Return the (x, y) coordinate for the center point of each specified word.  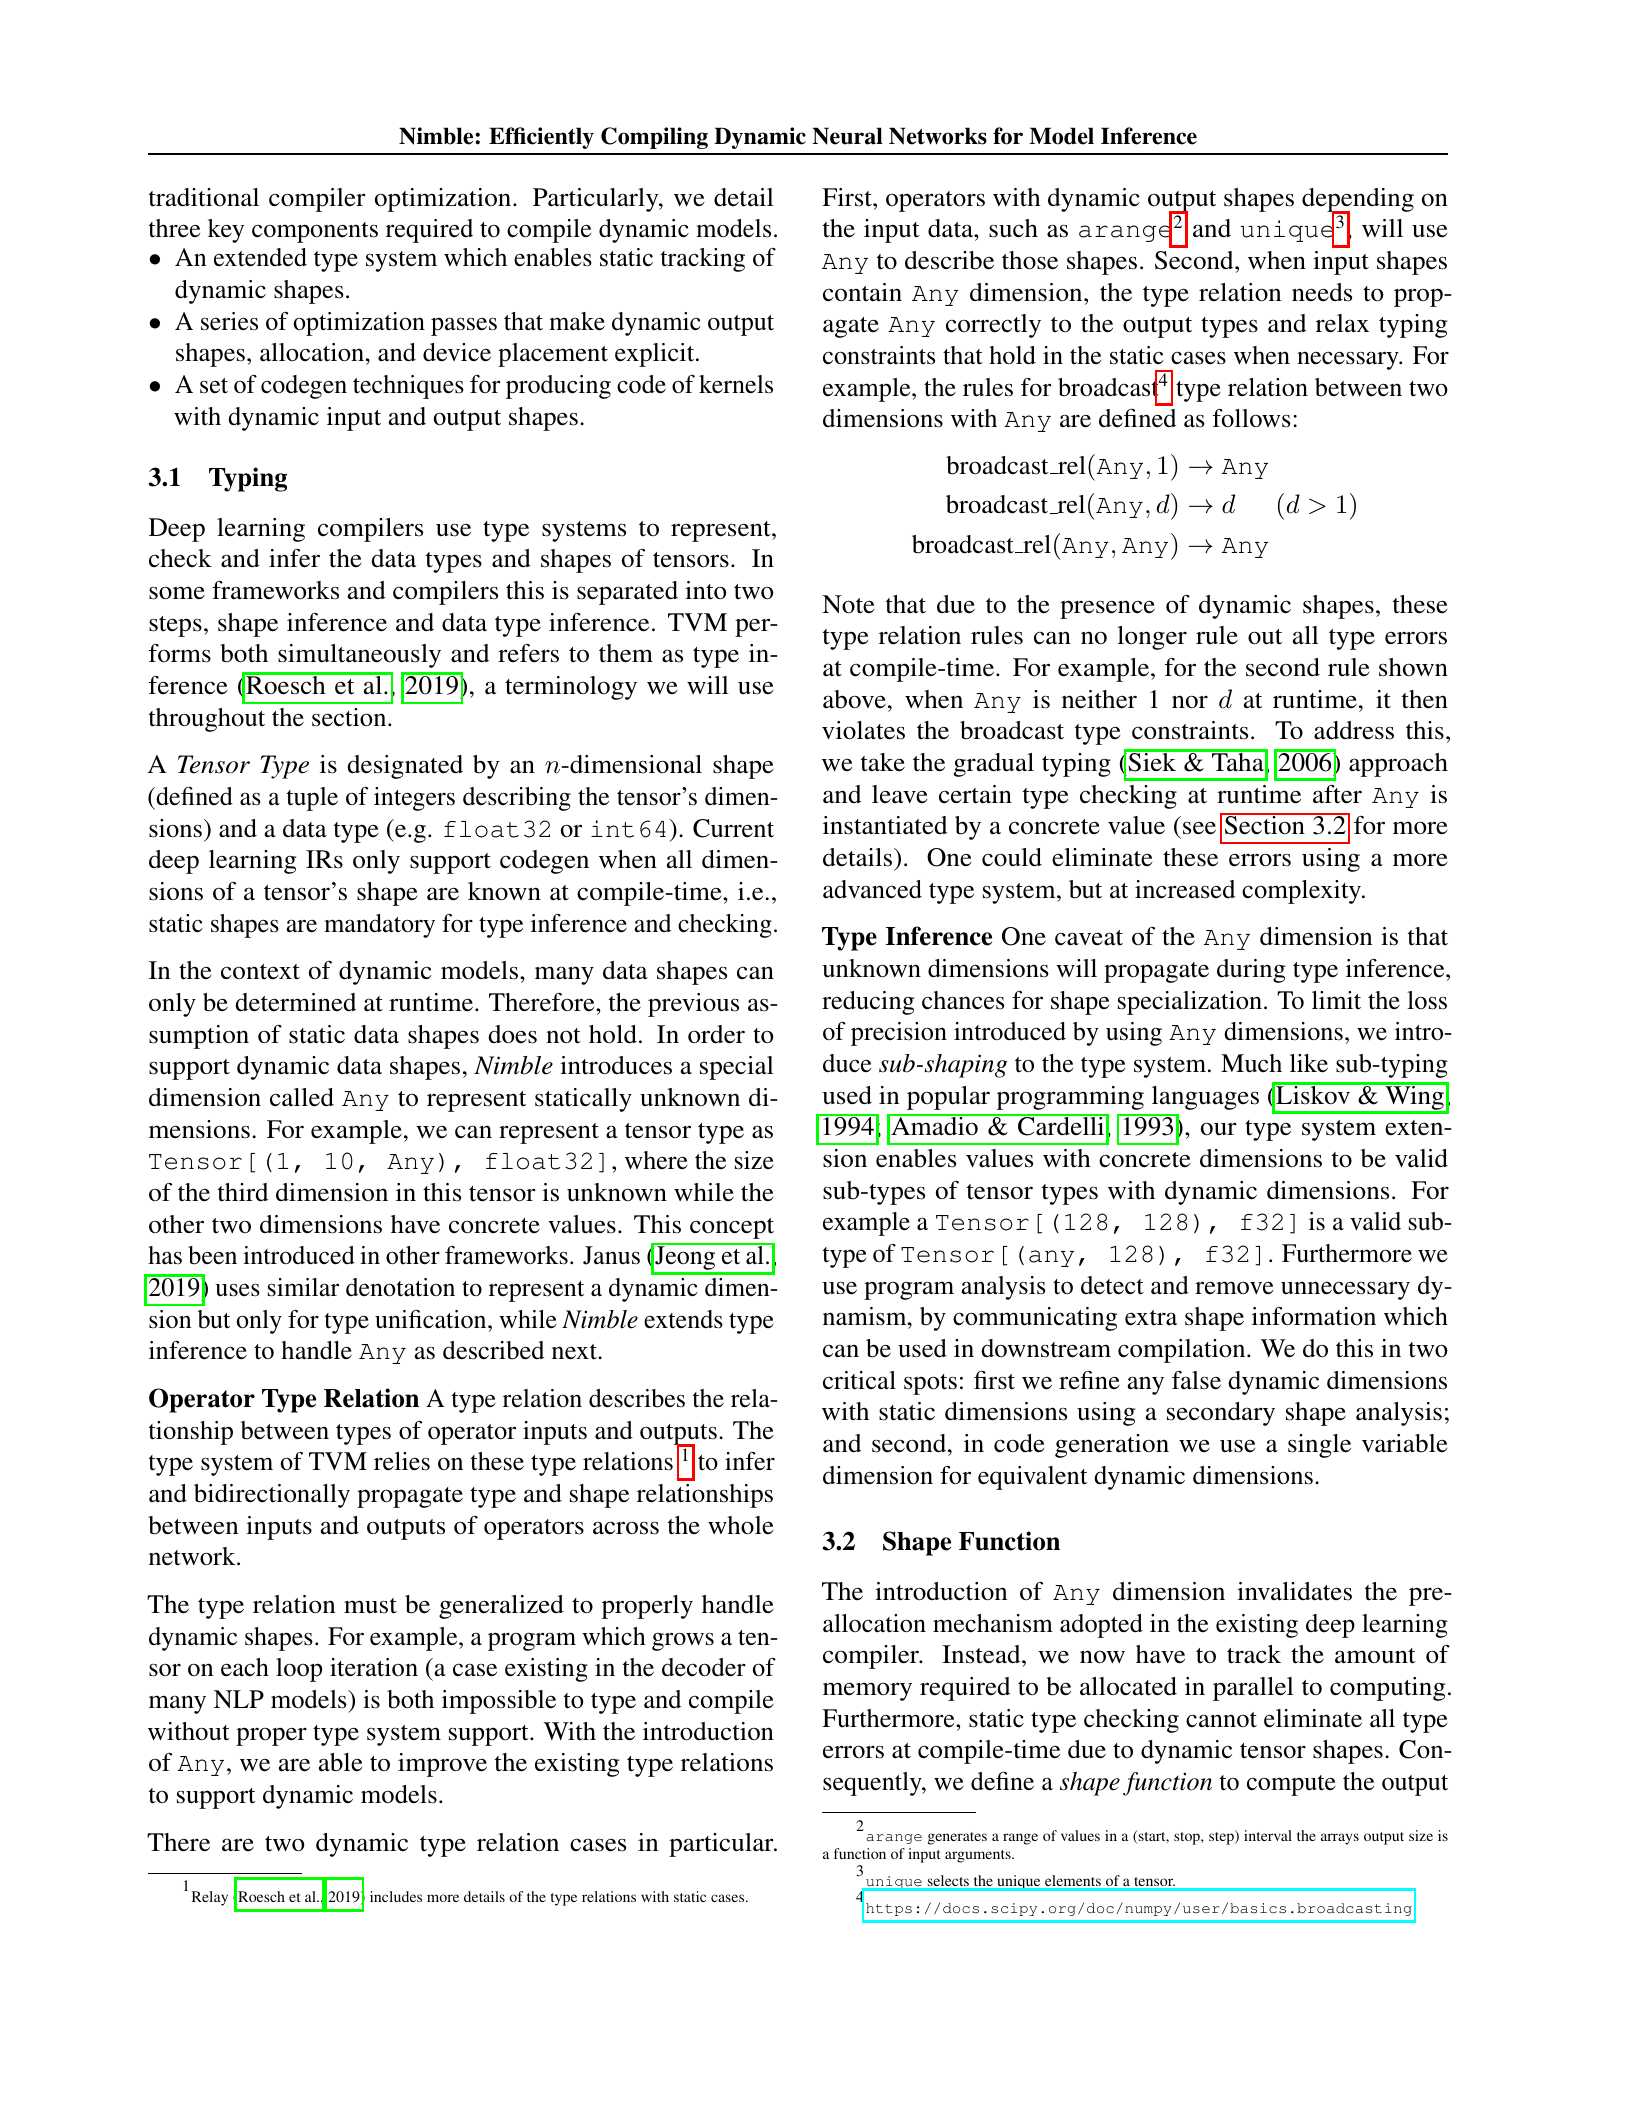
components (315, 232)
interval (1268, 1835)
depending (1358, 201)
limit (1336, 1000)
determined (295, 1002)
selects (948, 1880)
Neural (847, 136)
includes (396, 1896)
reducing (868, 1003)
